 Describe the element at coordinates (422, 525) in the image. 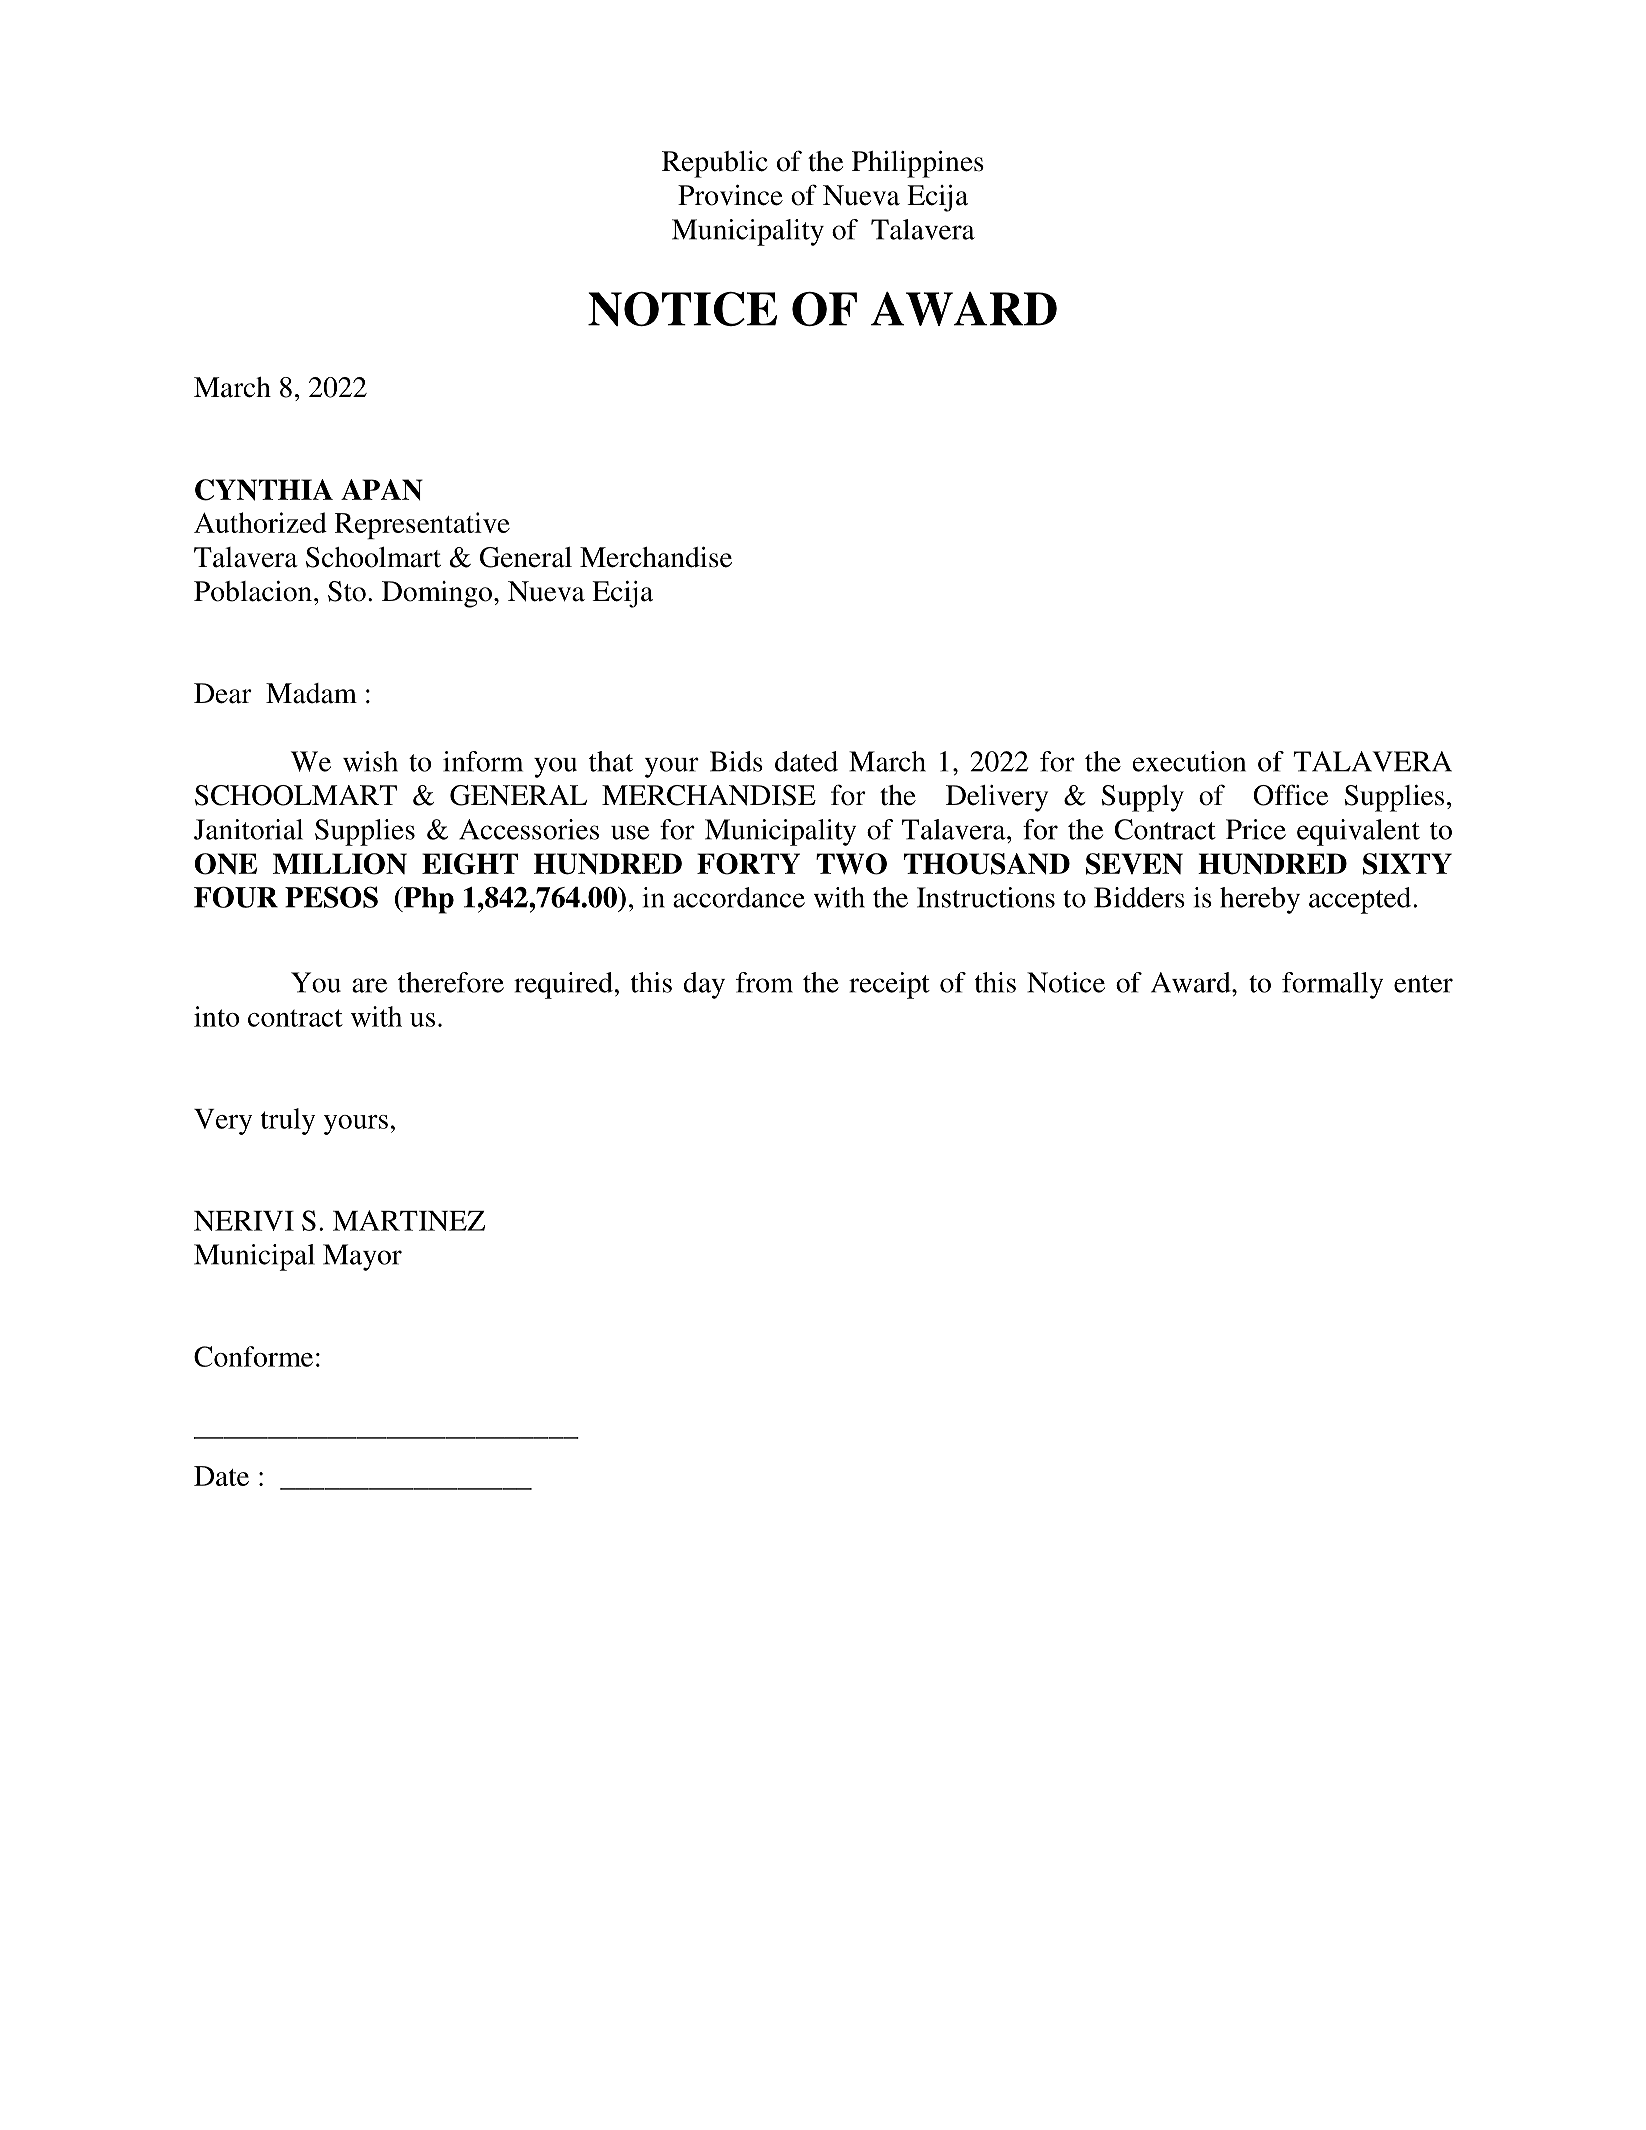

I see `Representative` at that location.
